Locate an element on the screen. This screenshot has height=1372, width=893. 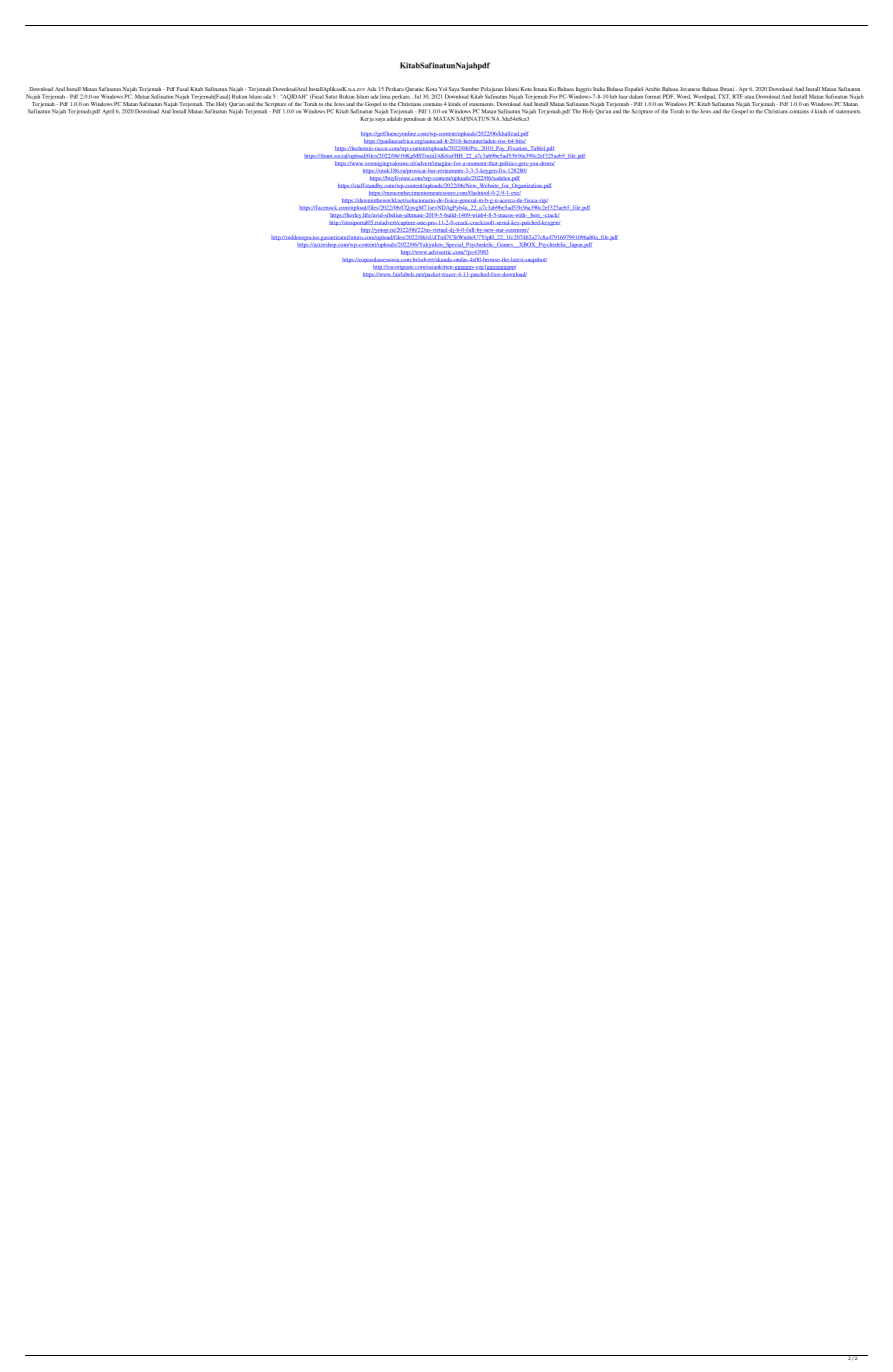
India is located at coordinates (599, 89).
